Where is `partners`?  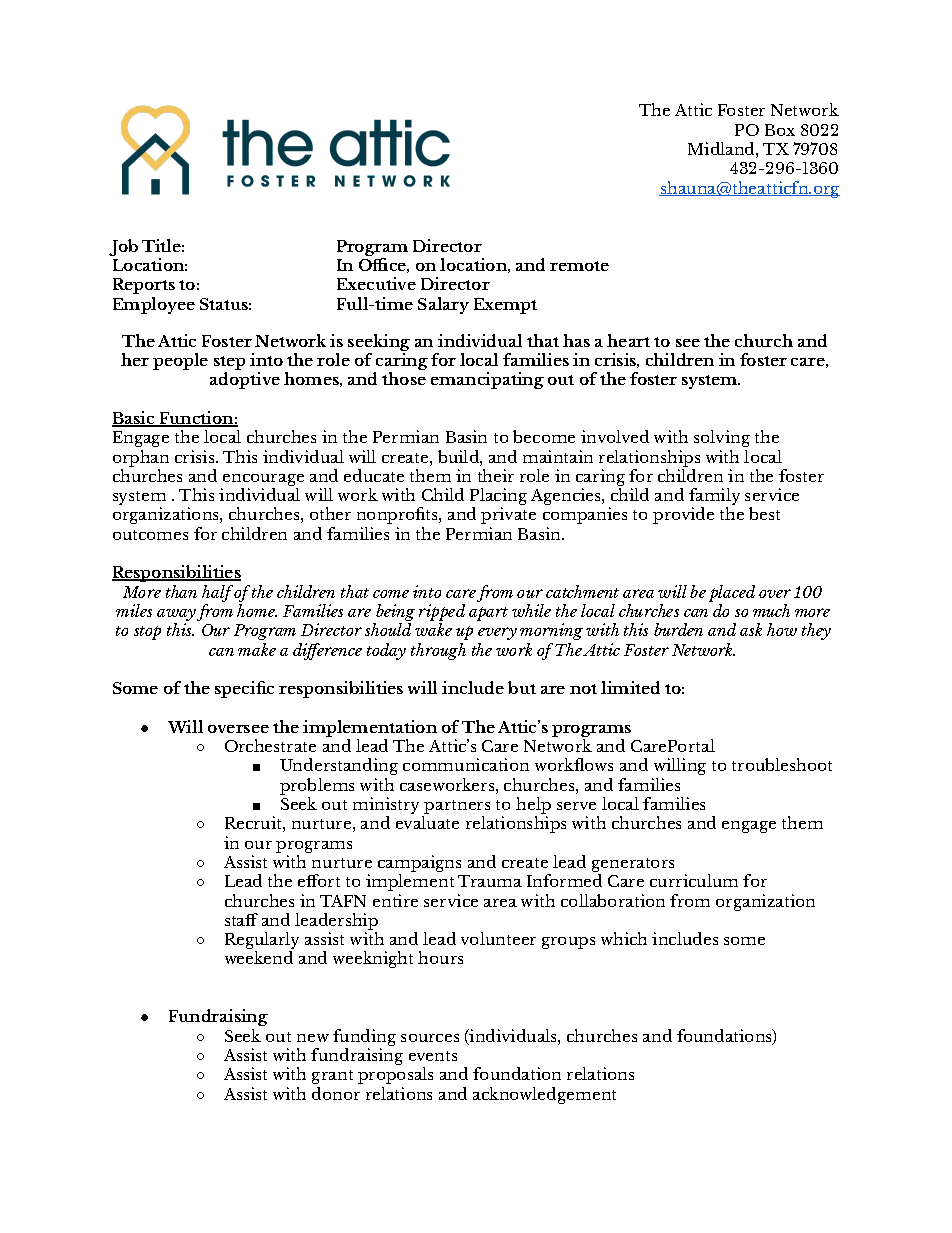 partners is located at coordinates (456, 808).
